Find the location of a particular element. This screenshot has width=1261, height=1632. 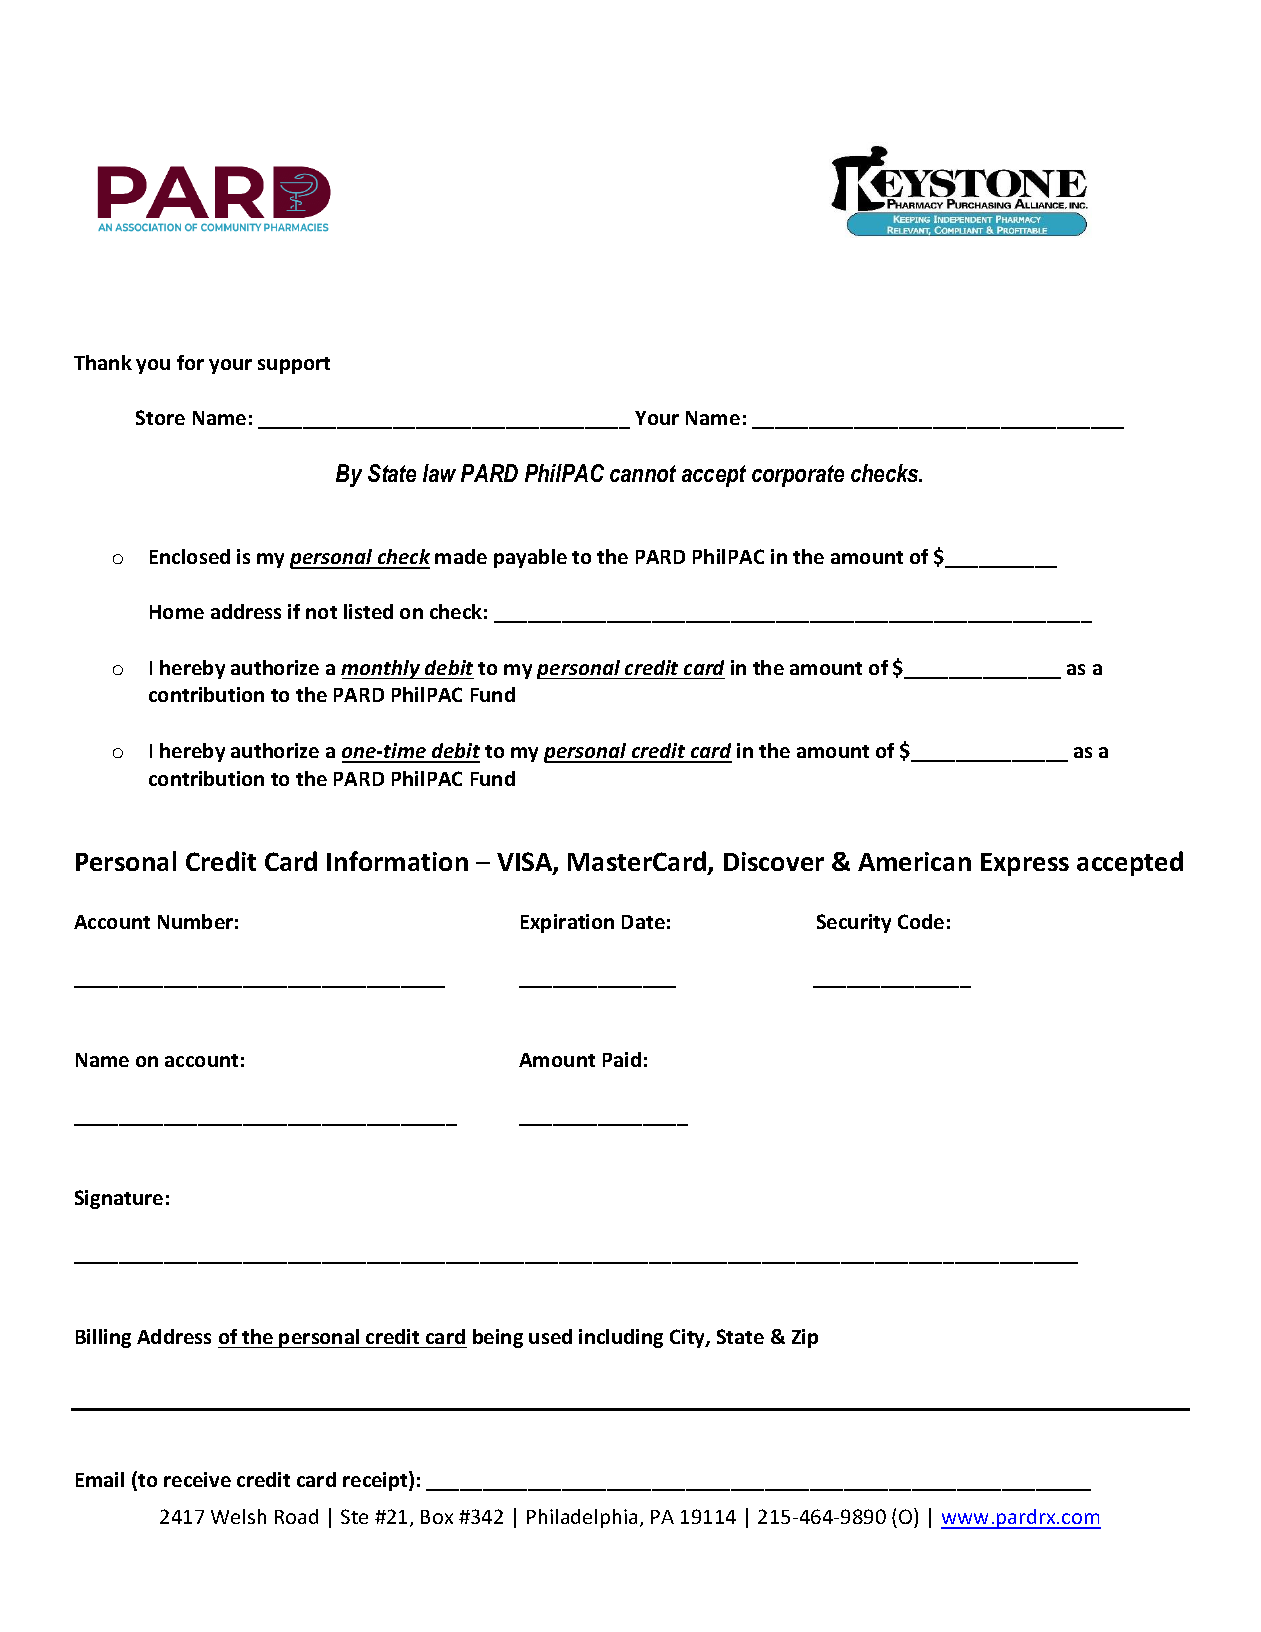

cannot is located at coordinates (643, 473).
